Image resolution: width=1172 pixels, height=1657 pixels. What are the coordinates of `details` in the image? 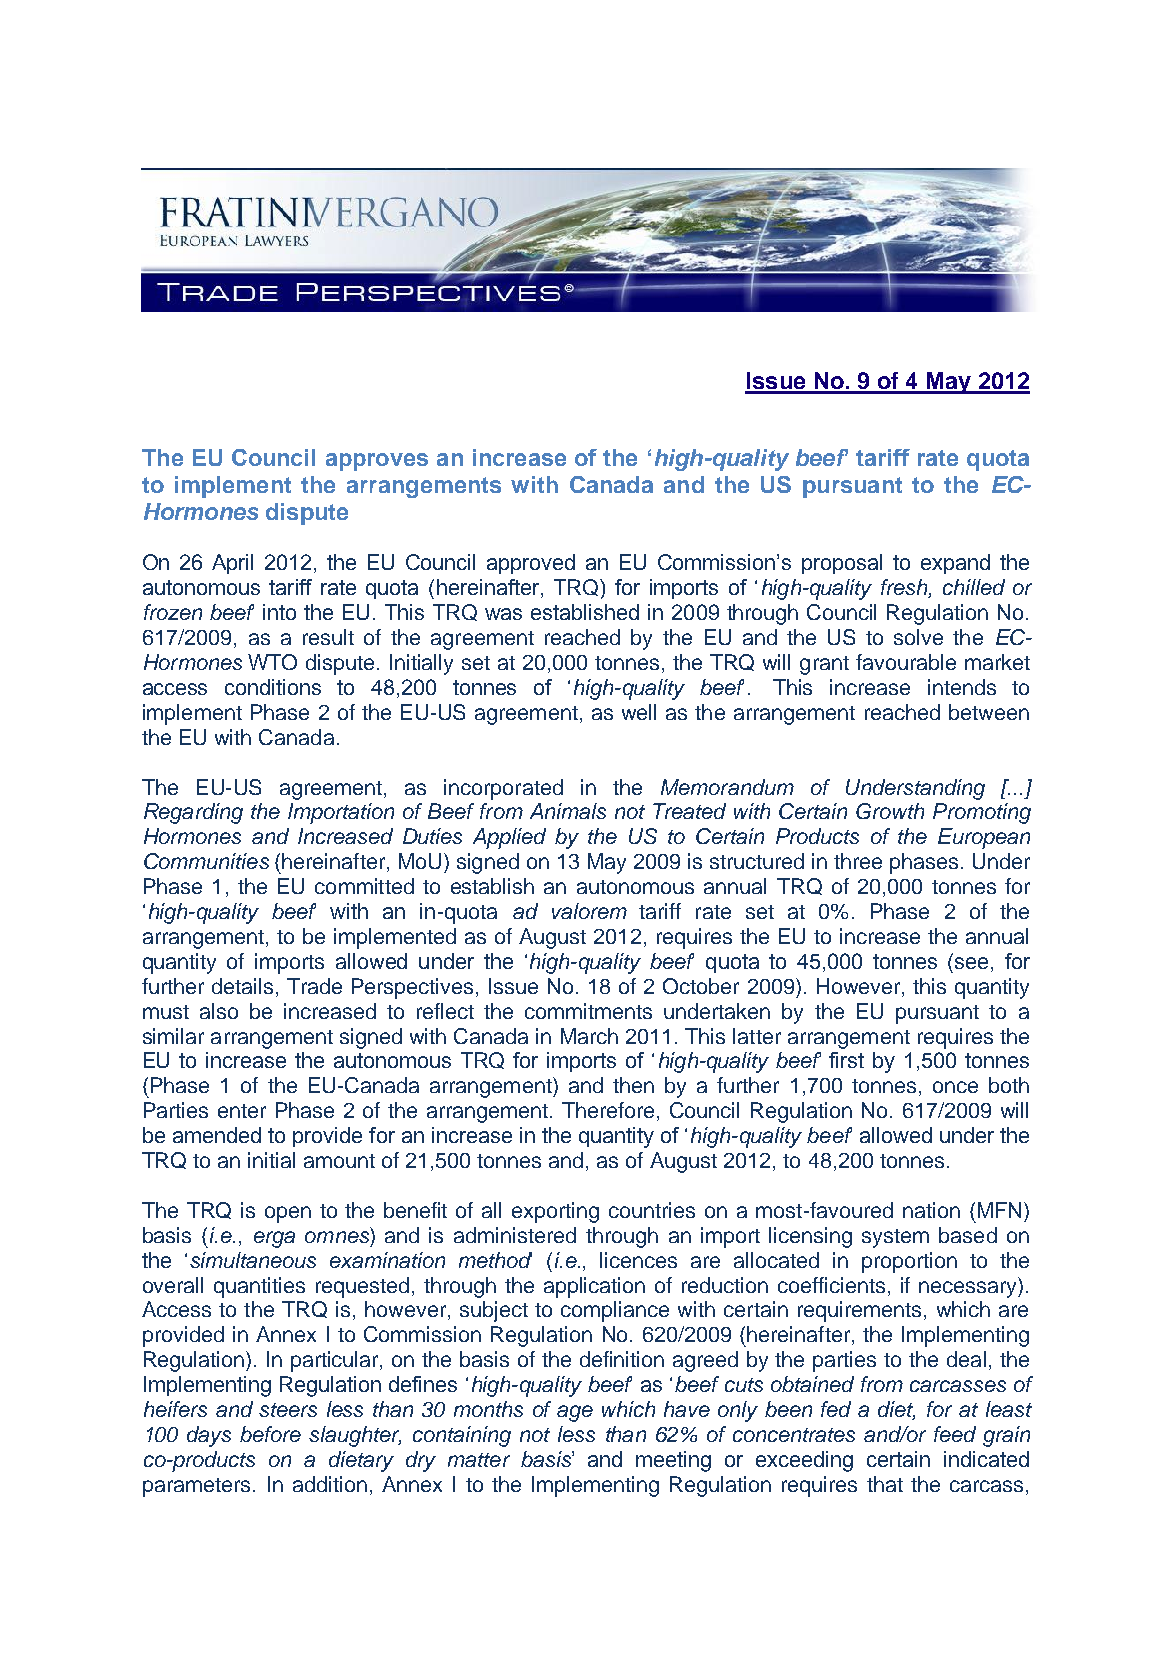 It's located at (242, 986).
